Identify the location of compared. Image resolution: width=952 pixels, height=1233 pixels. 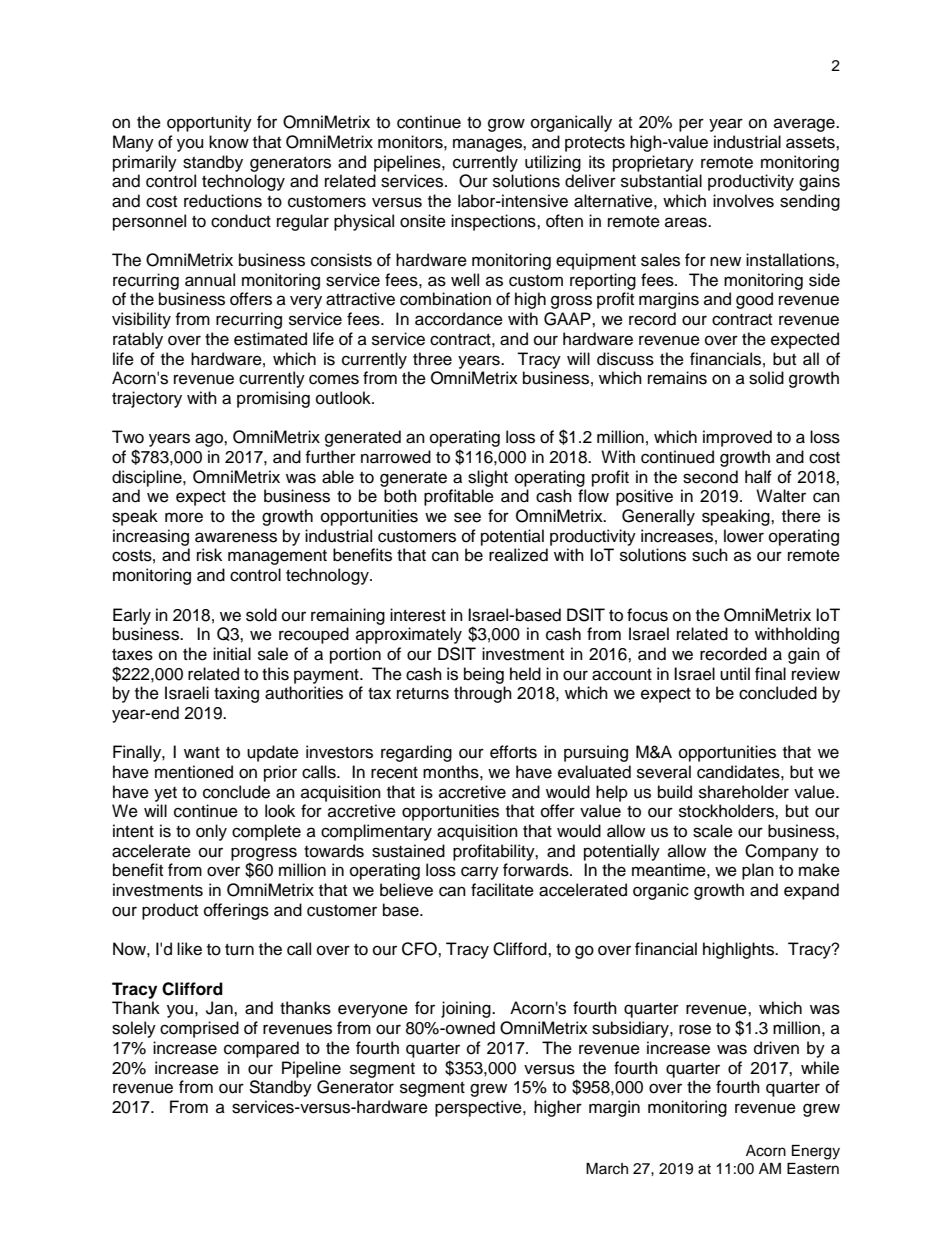
(261, 1049).
